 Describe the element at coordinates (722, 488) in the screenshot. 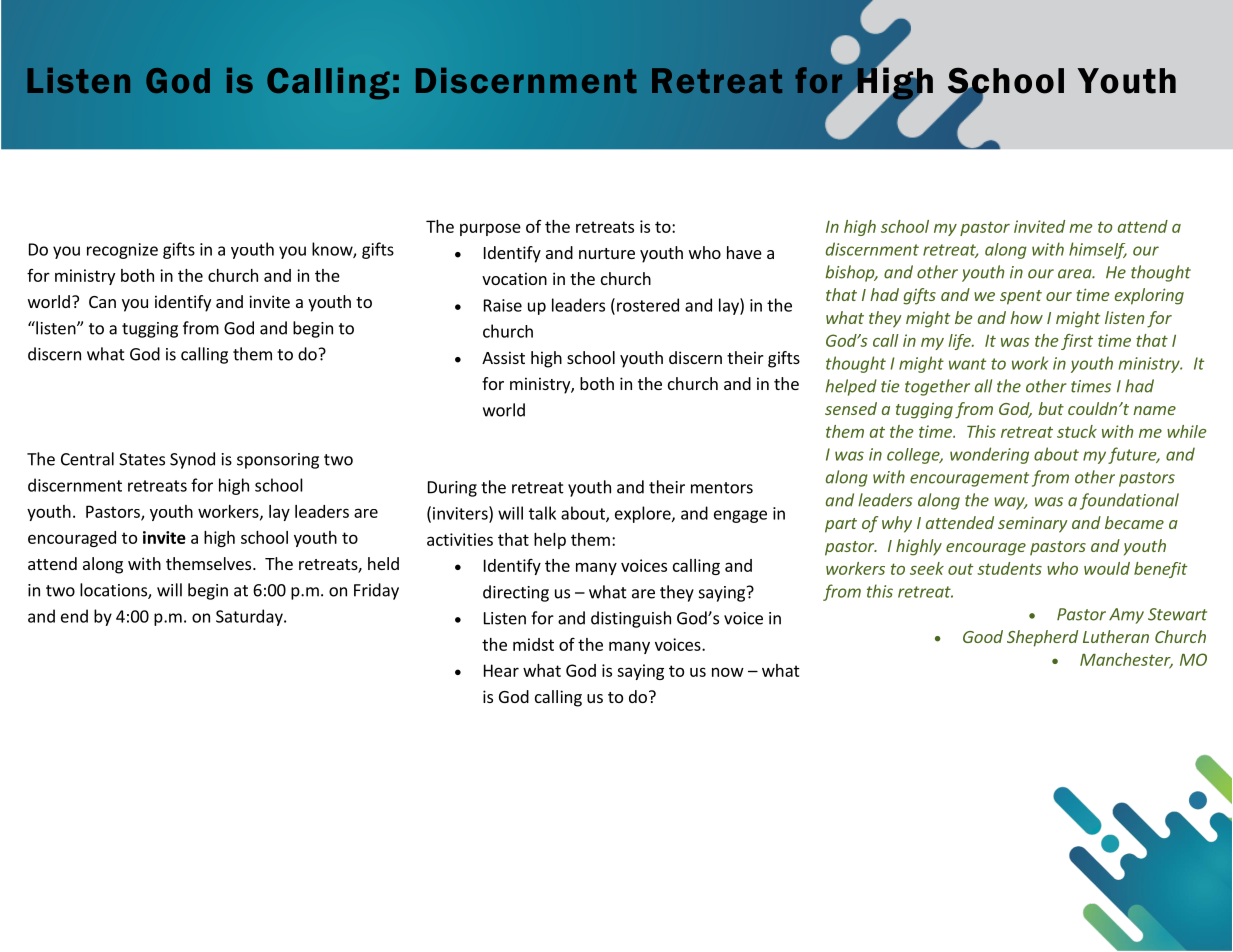

I see `mentors` at that location.
